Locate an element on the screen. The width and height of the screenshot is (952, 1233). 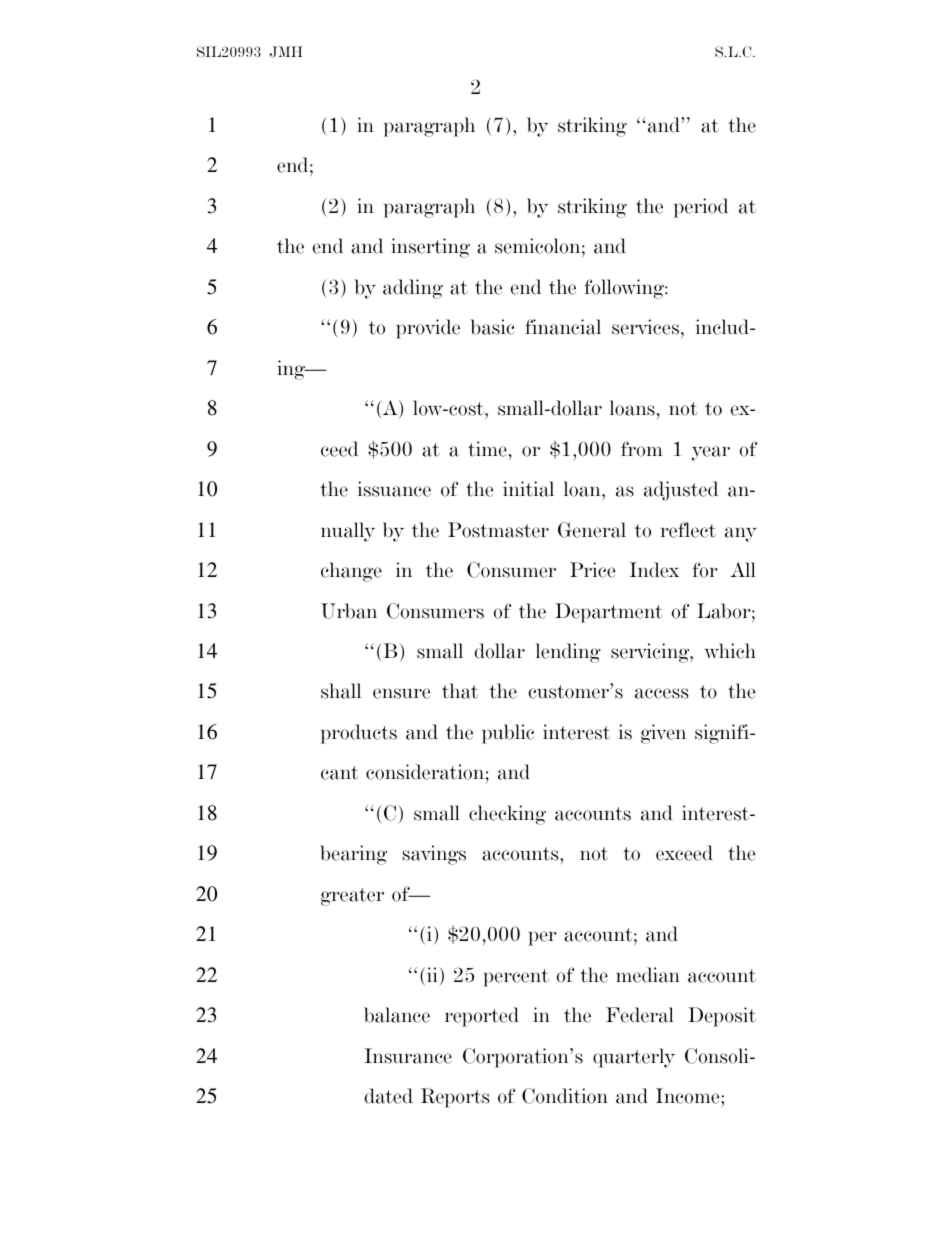
inserting is located at coordinates (430, 248).
